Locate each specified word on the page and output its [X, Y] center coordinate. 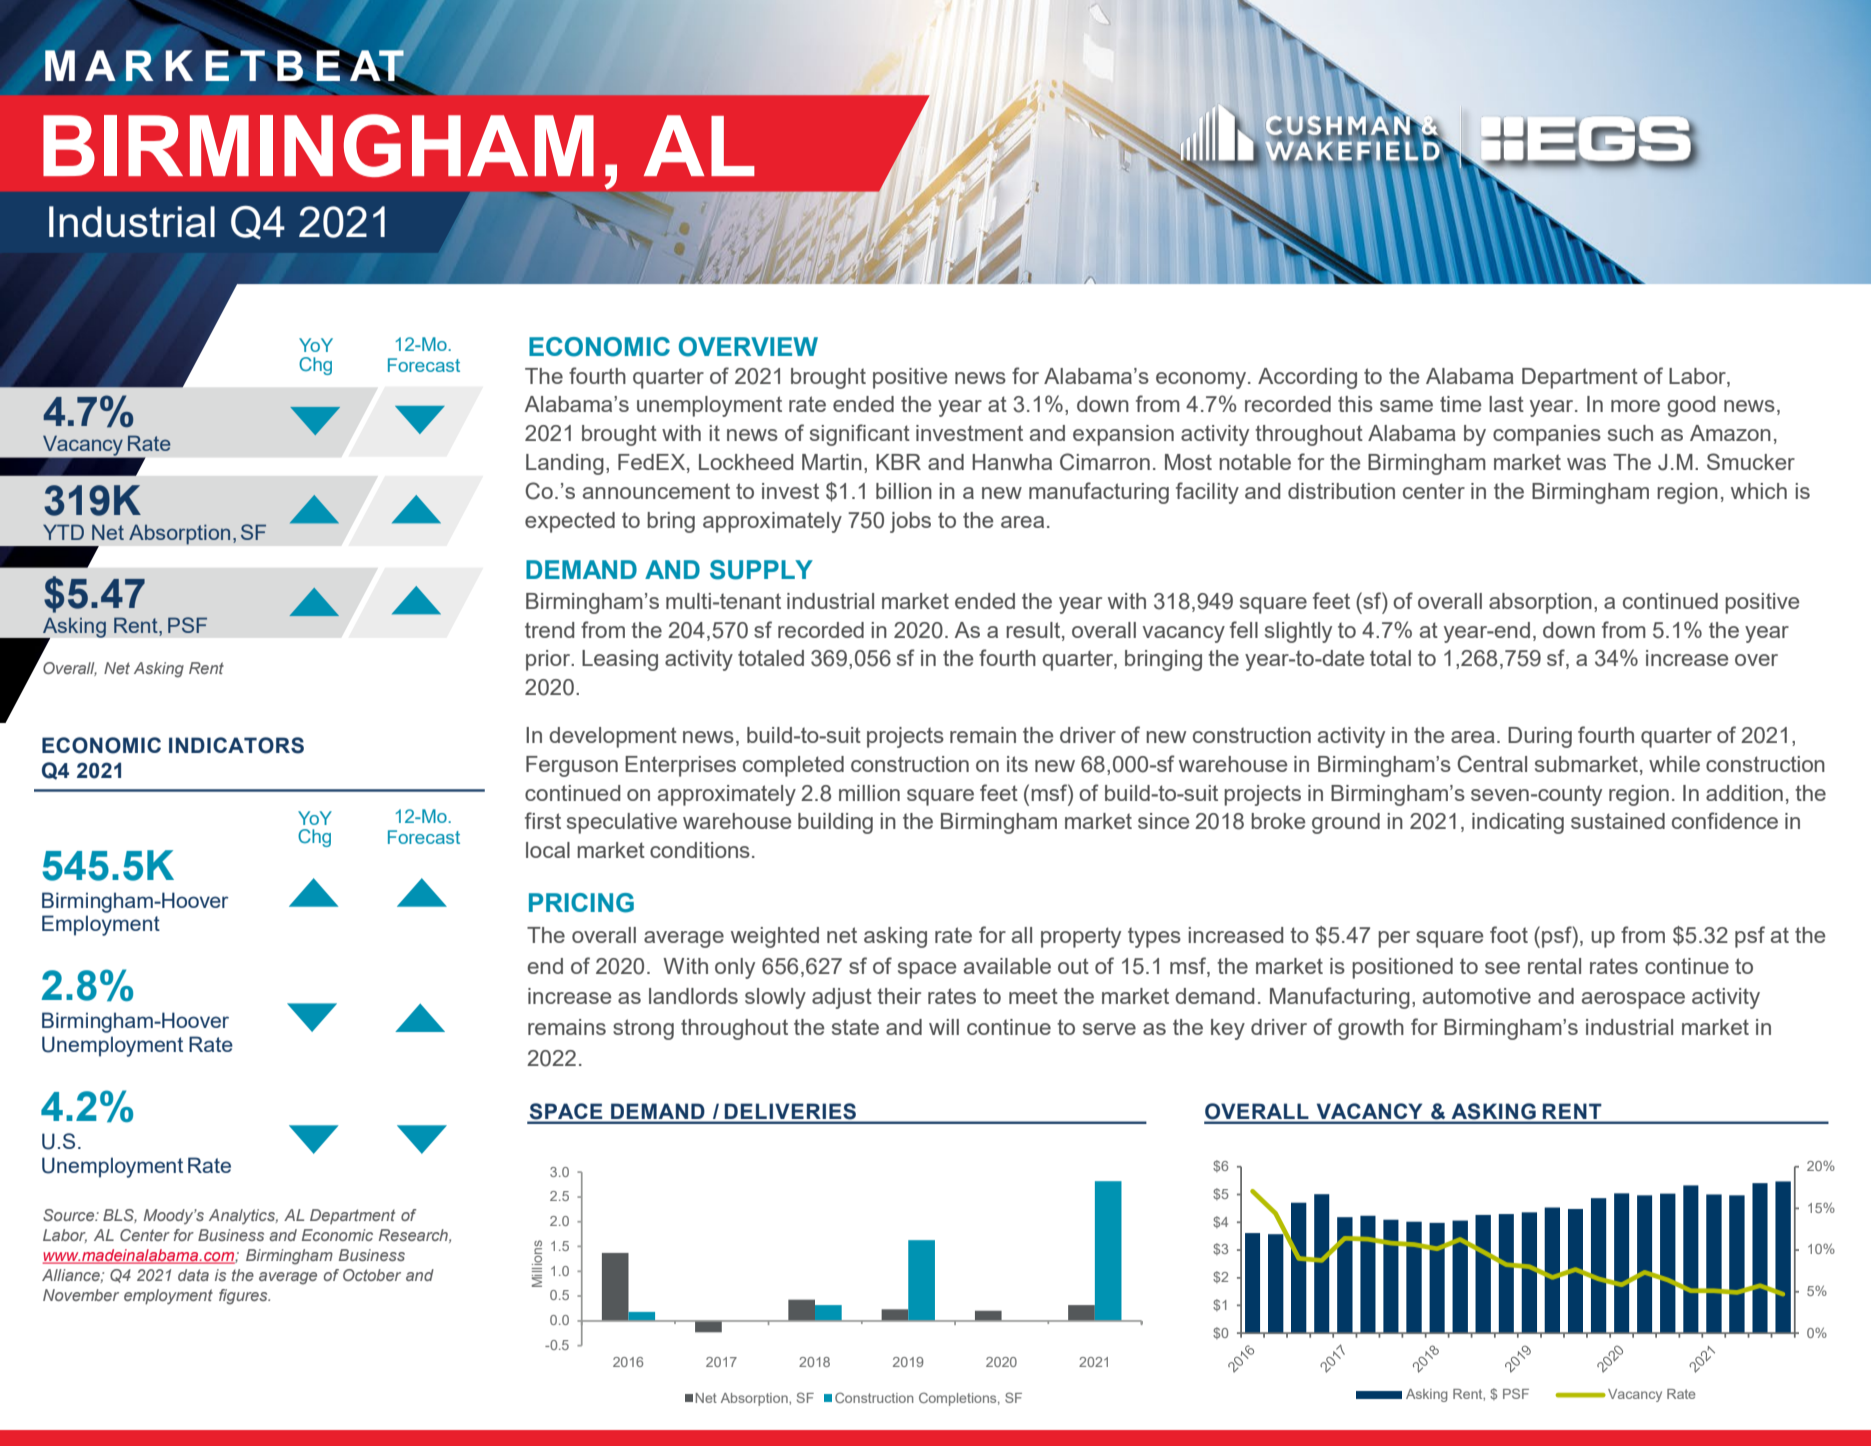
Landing [565, 464]
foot [1509, 934]
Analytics [243, 1216]
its [1017, 764]
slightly [1298, 632]
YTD [63, 532]
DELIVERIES [790, 1111]
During [1540, 737]
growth [1371, 1029]
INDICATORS [236, 745]
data [193, 1275]
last [1506, 404]
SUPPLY [761, 570]
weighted [775, 937]
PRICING [581, 903]
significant [860, 435]
